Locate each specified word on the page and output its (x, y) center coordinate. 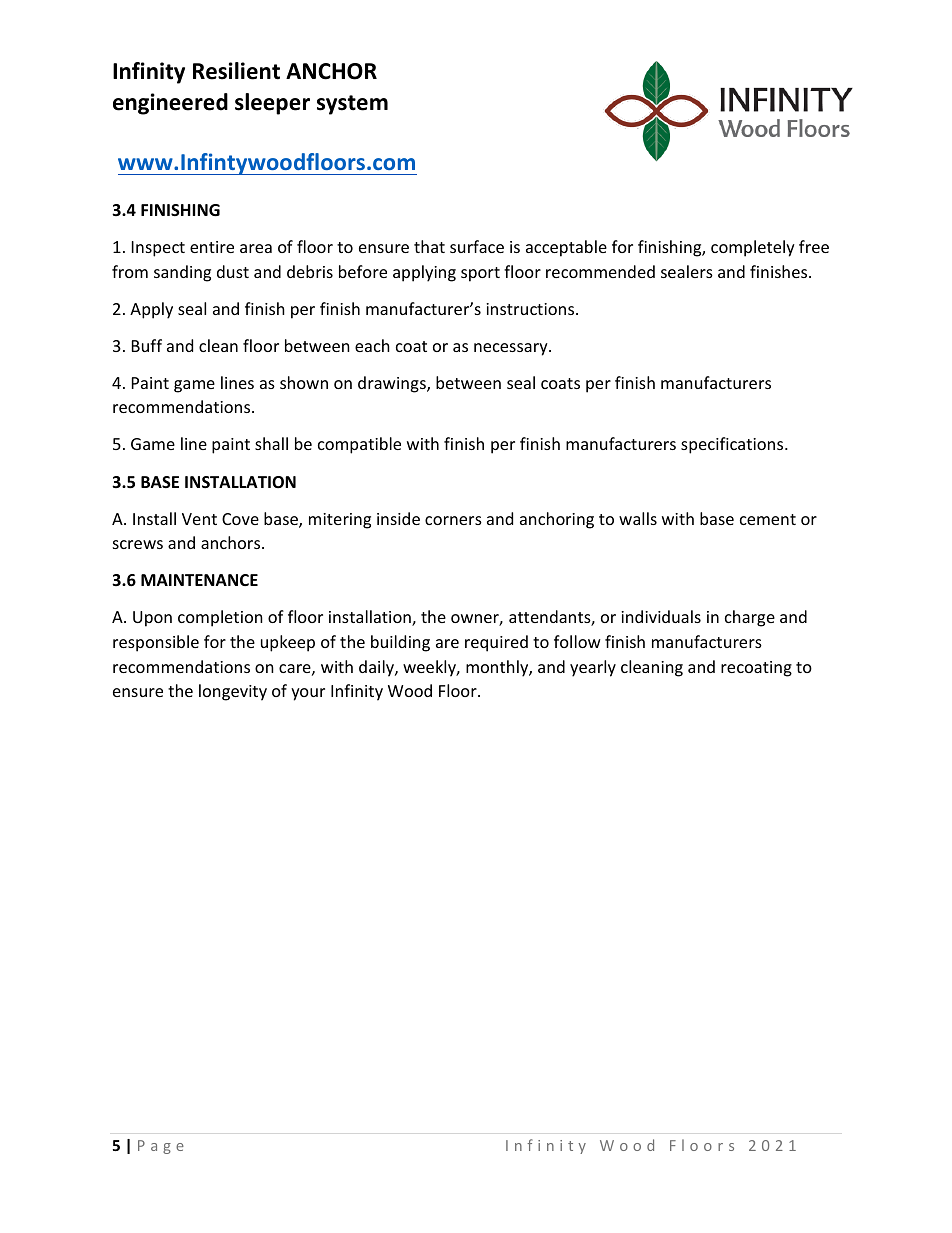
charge (750, 618)
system (352, 105)
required (496, 643)
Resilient (236, 71)
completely (753, 248)
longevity (233, 692)
